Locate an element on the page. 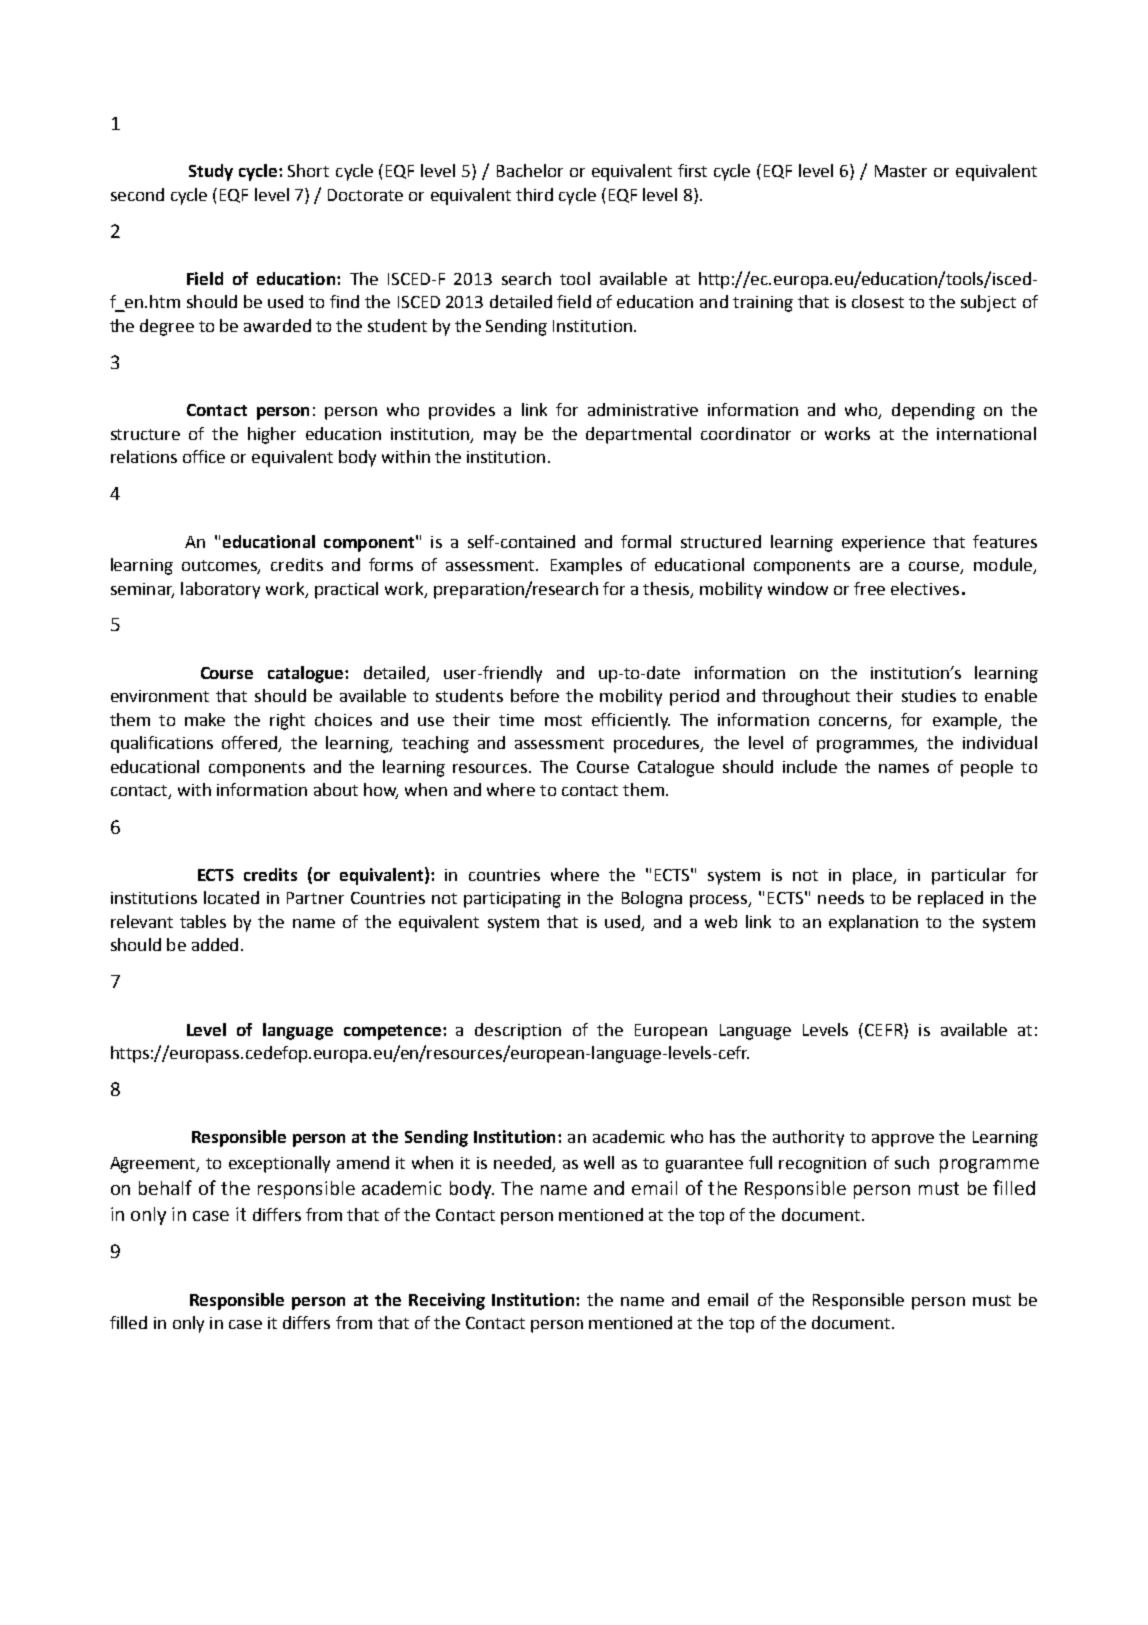  Master is located at coordinates (901, 171).
